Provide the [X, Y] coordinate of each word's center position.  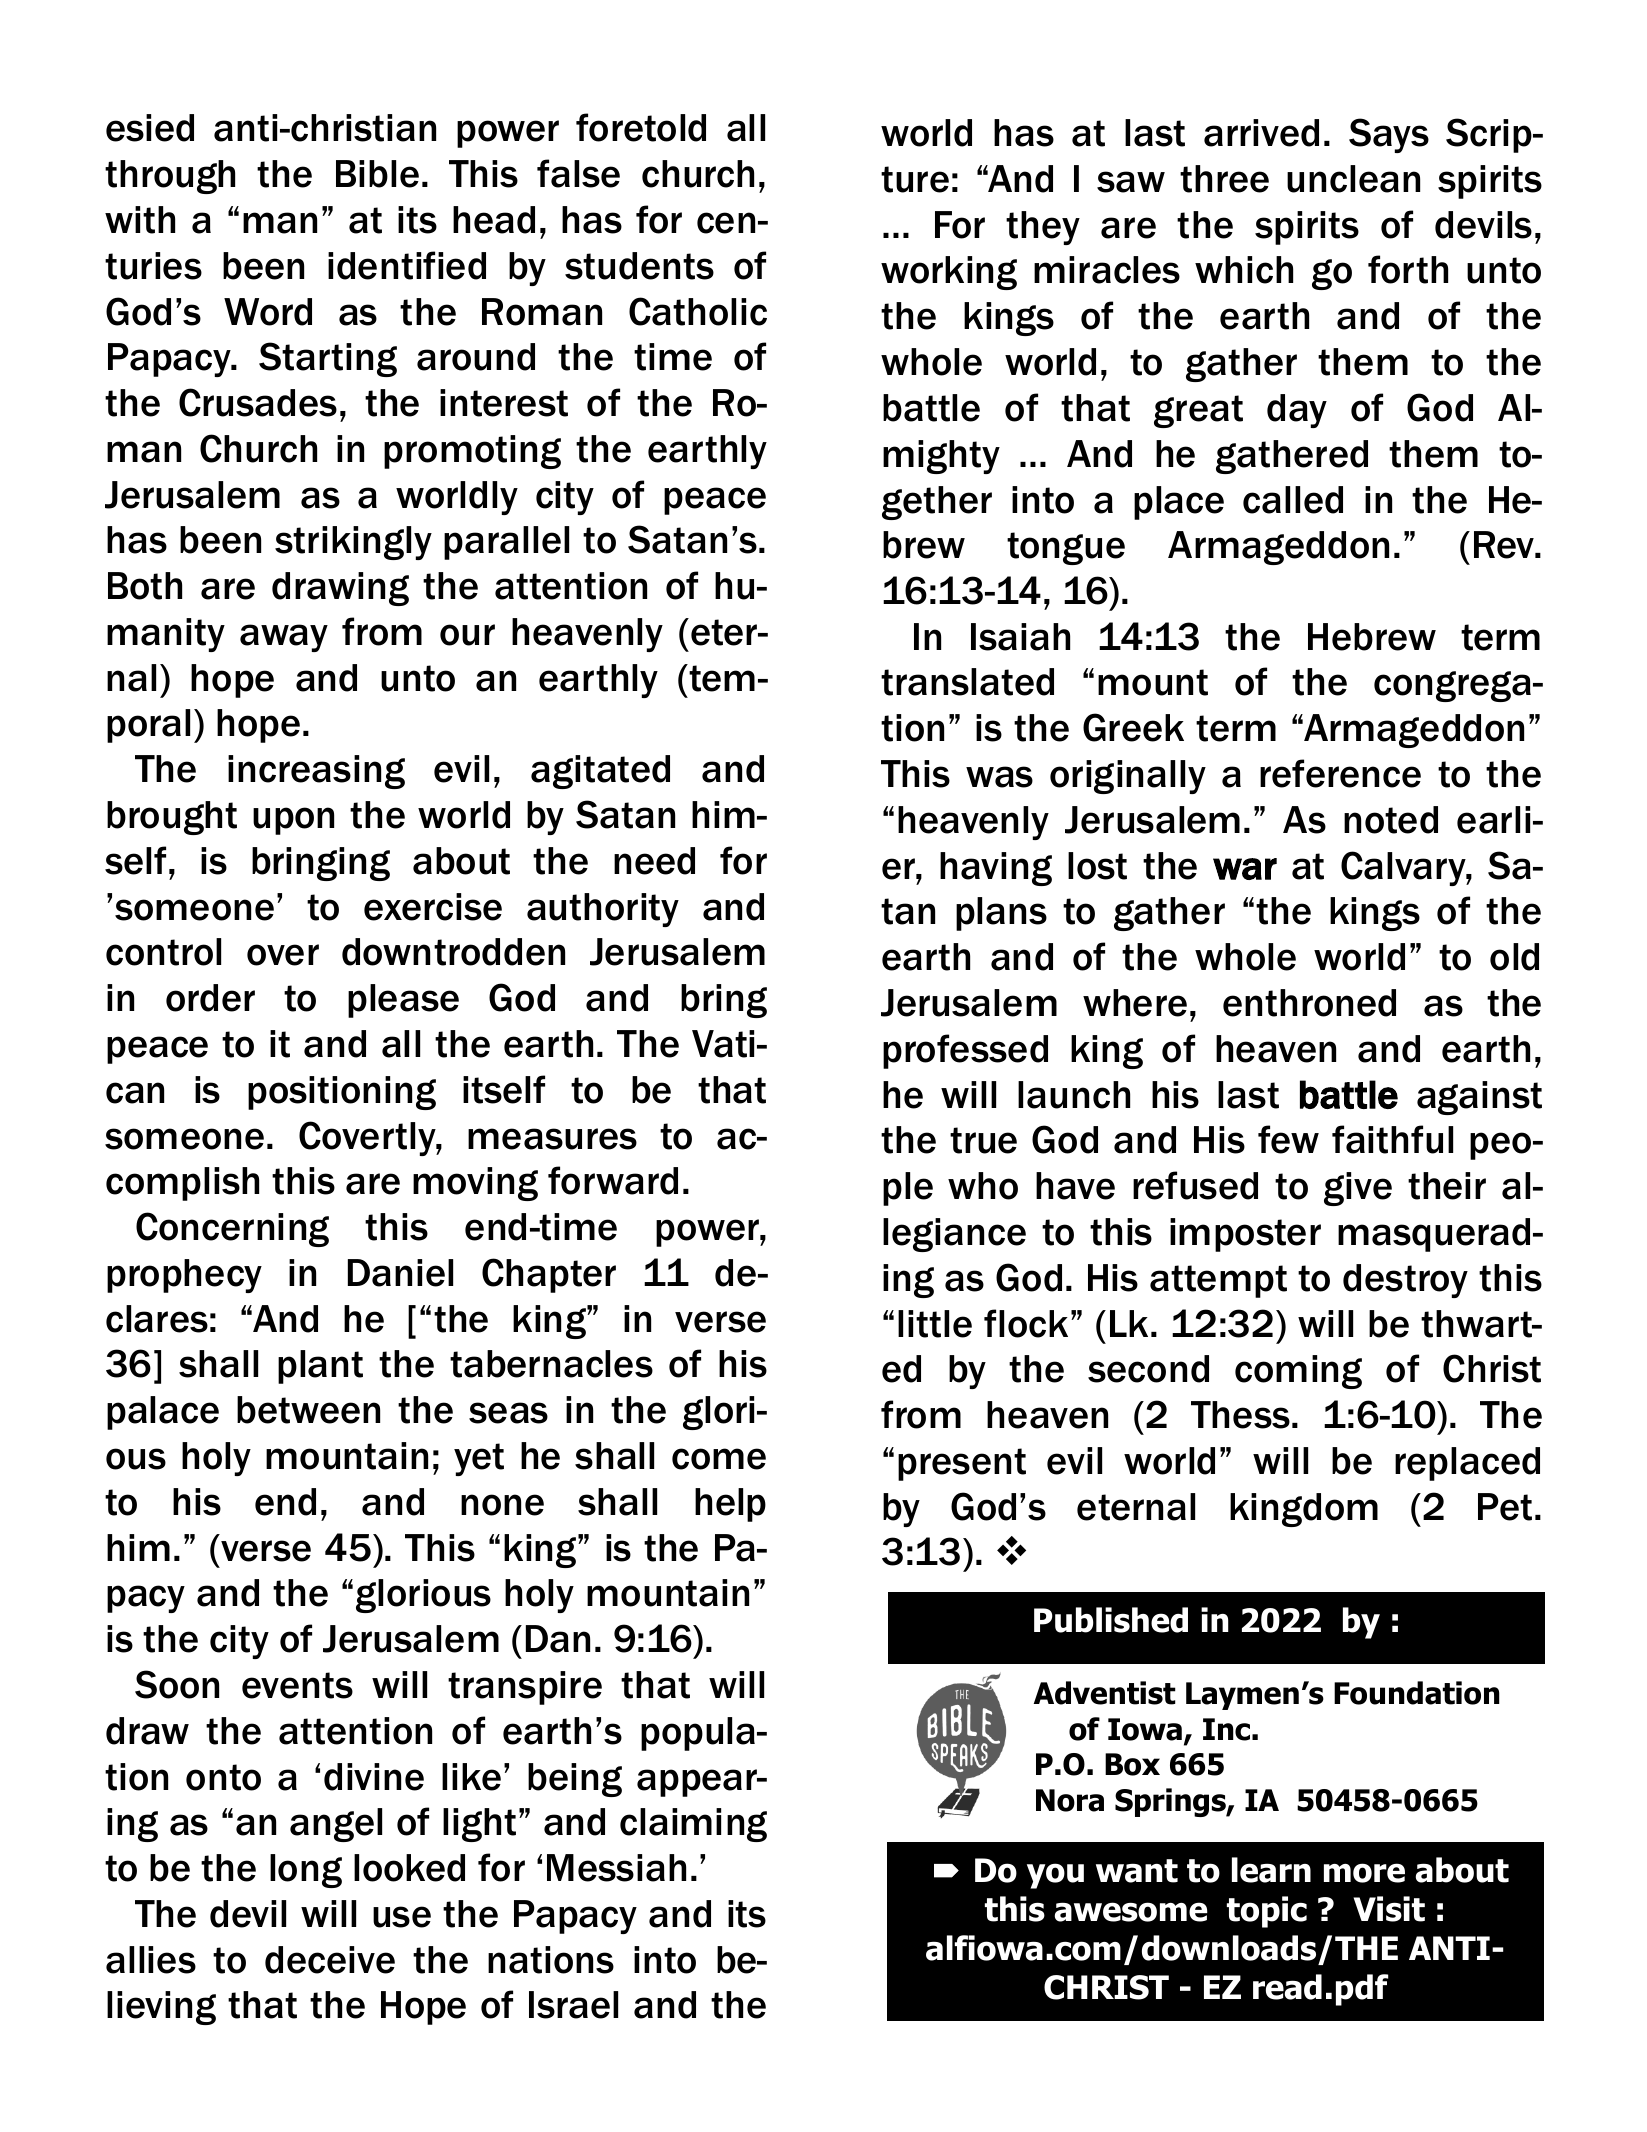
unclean [1353, 179]
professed [965, 1051]
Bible [377, 174]
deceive [330, 1960]
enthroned [1309, 1003]
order [210, 998]
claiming [693, 1825]
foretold [641, 127]
